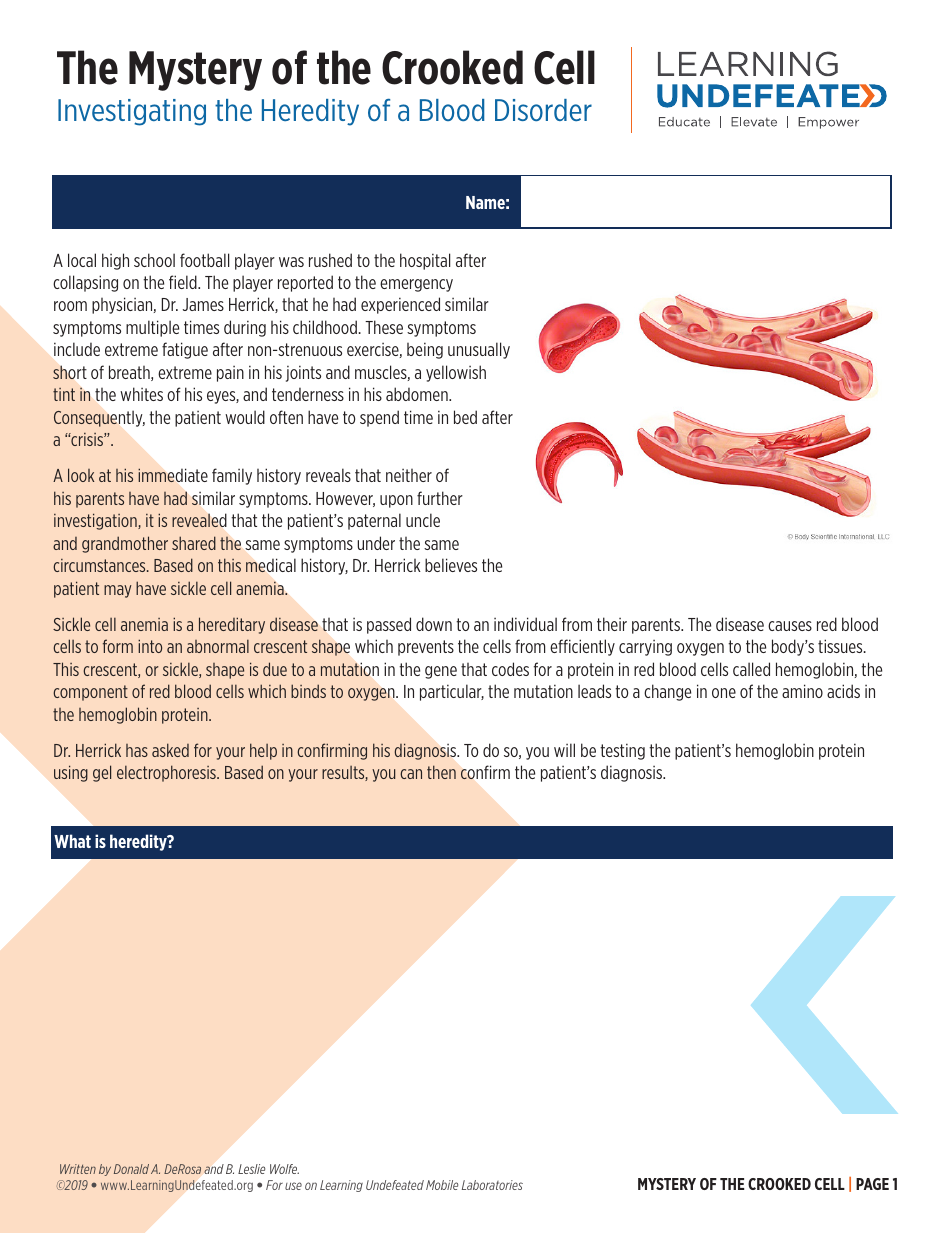 Image resolution: width=952 pixels, height=1233 pixels. I want to click on causes, so click(790, 626).
